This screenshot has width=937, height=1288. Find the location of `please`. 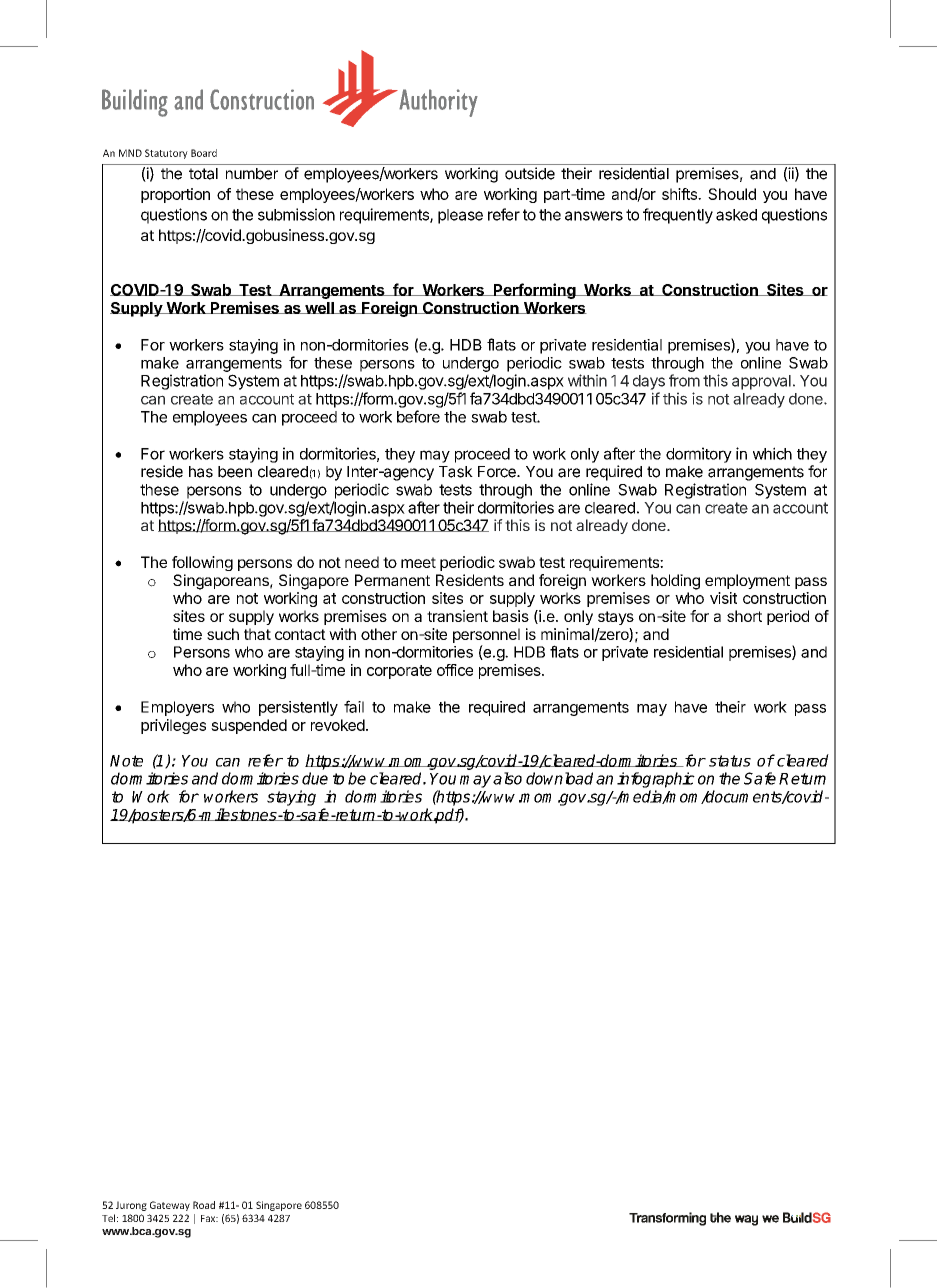

please is located at coordinates (460, 216).
